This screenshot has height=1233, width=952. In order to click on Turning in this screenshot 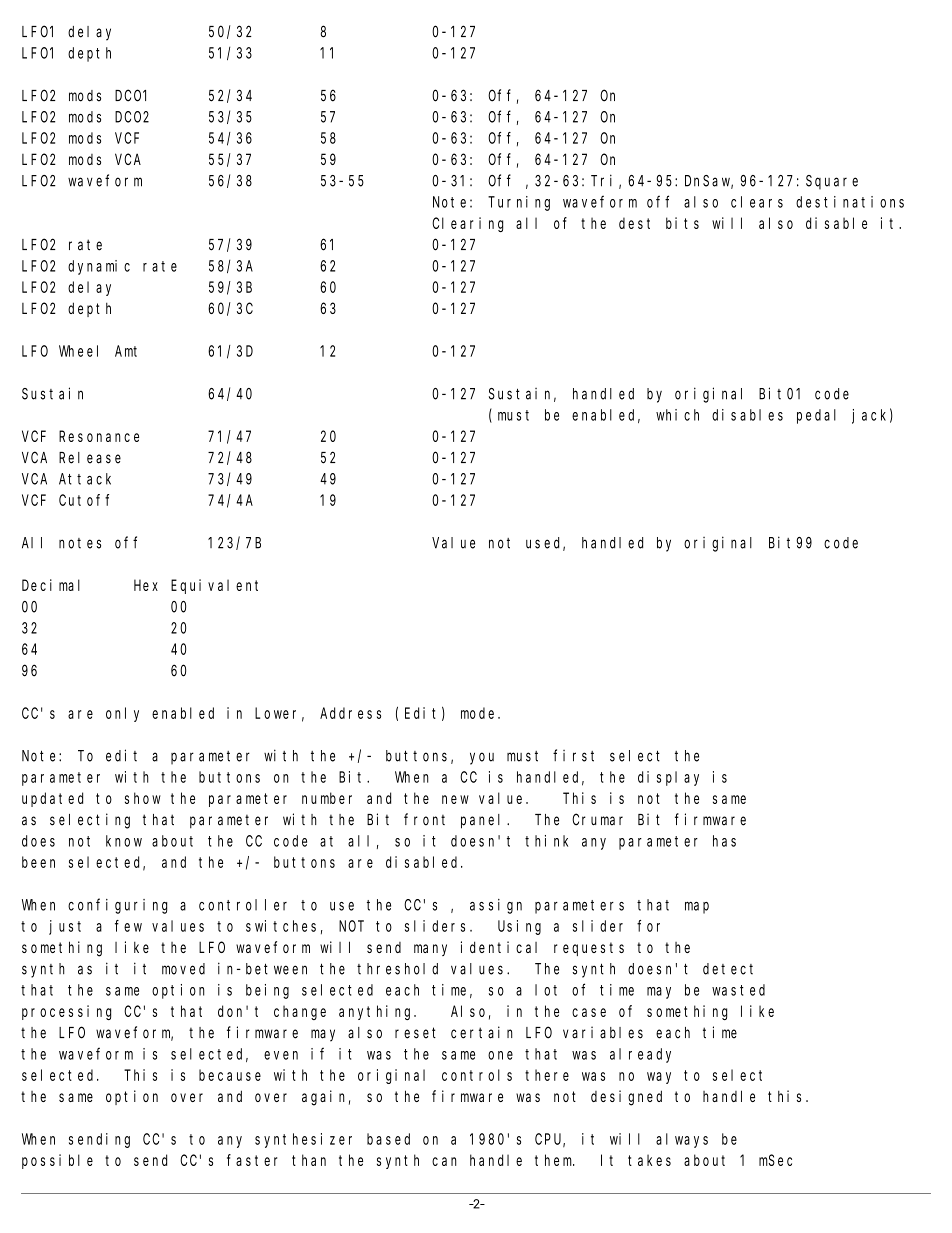, I will do `click(519, 203)`.
